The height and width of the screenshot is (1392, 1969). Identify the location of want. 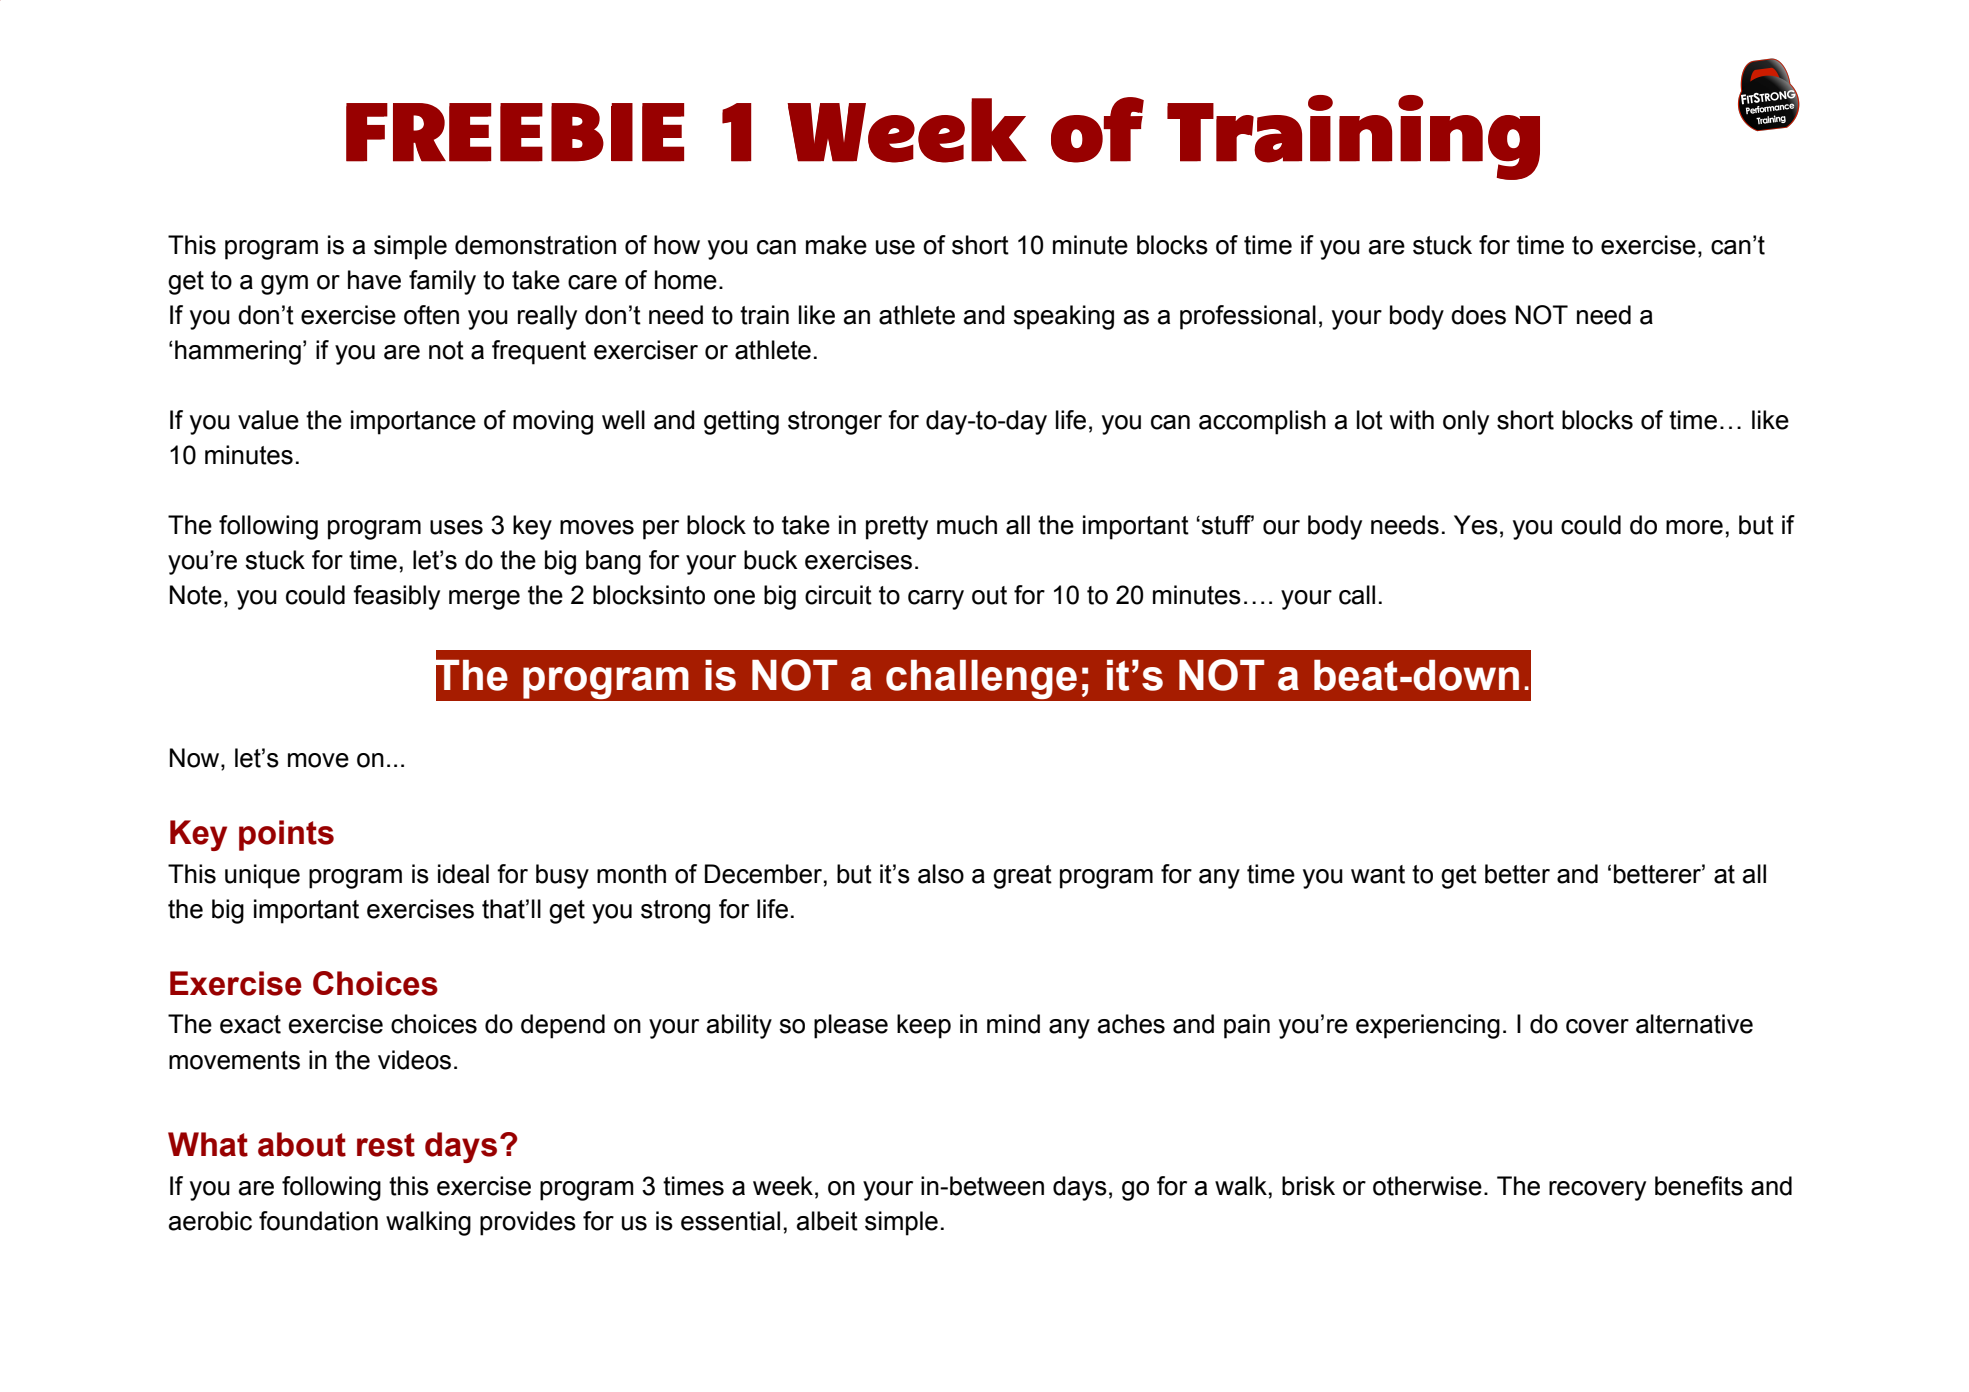
(1378, 874).
